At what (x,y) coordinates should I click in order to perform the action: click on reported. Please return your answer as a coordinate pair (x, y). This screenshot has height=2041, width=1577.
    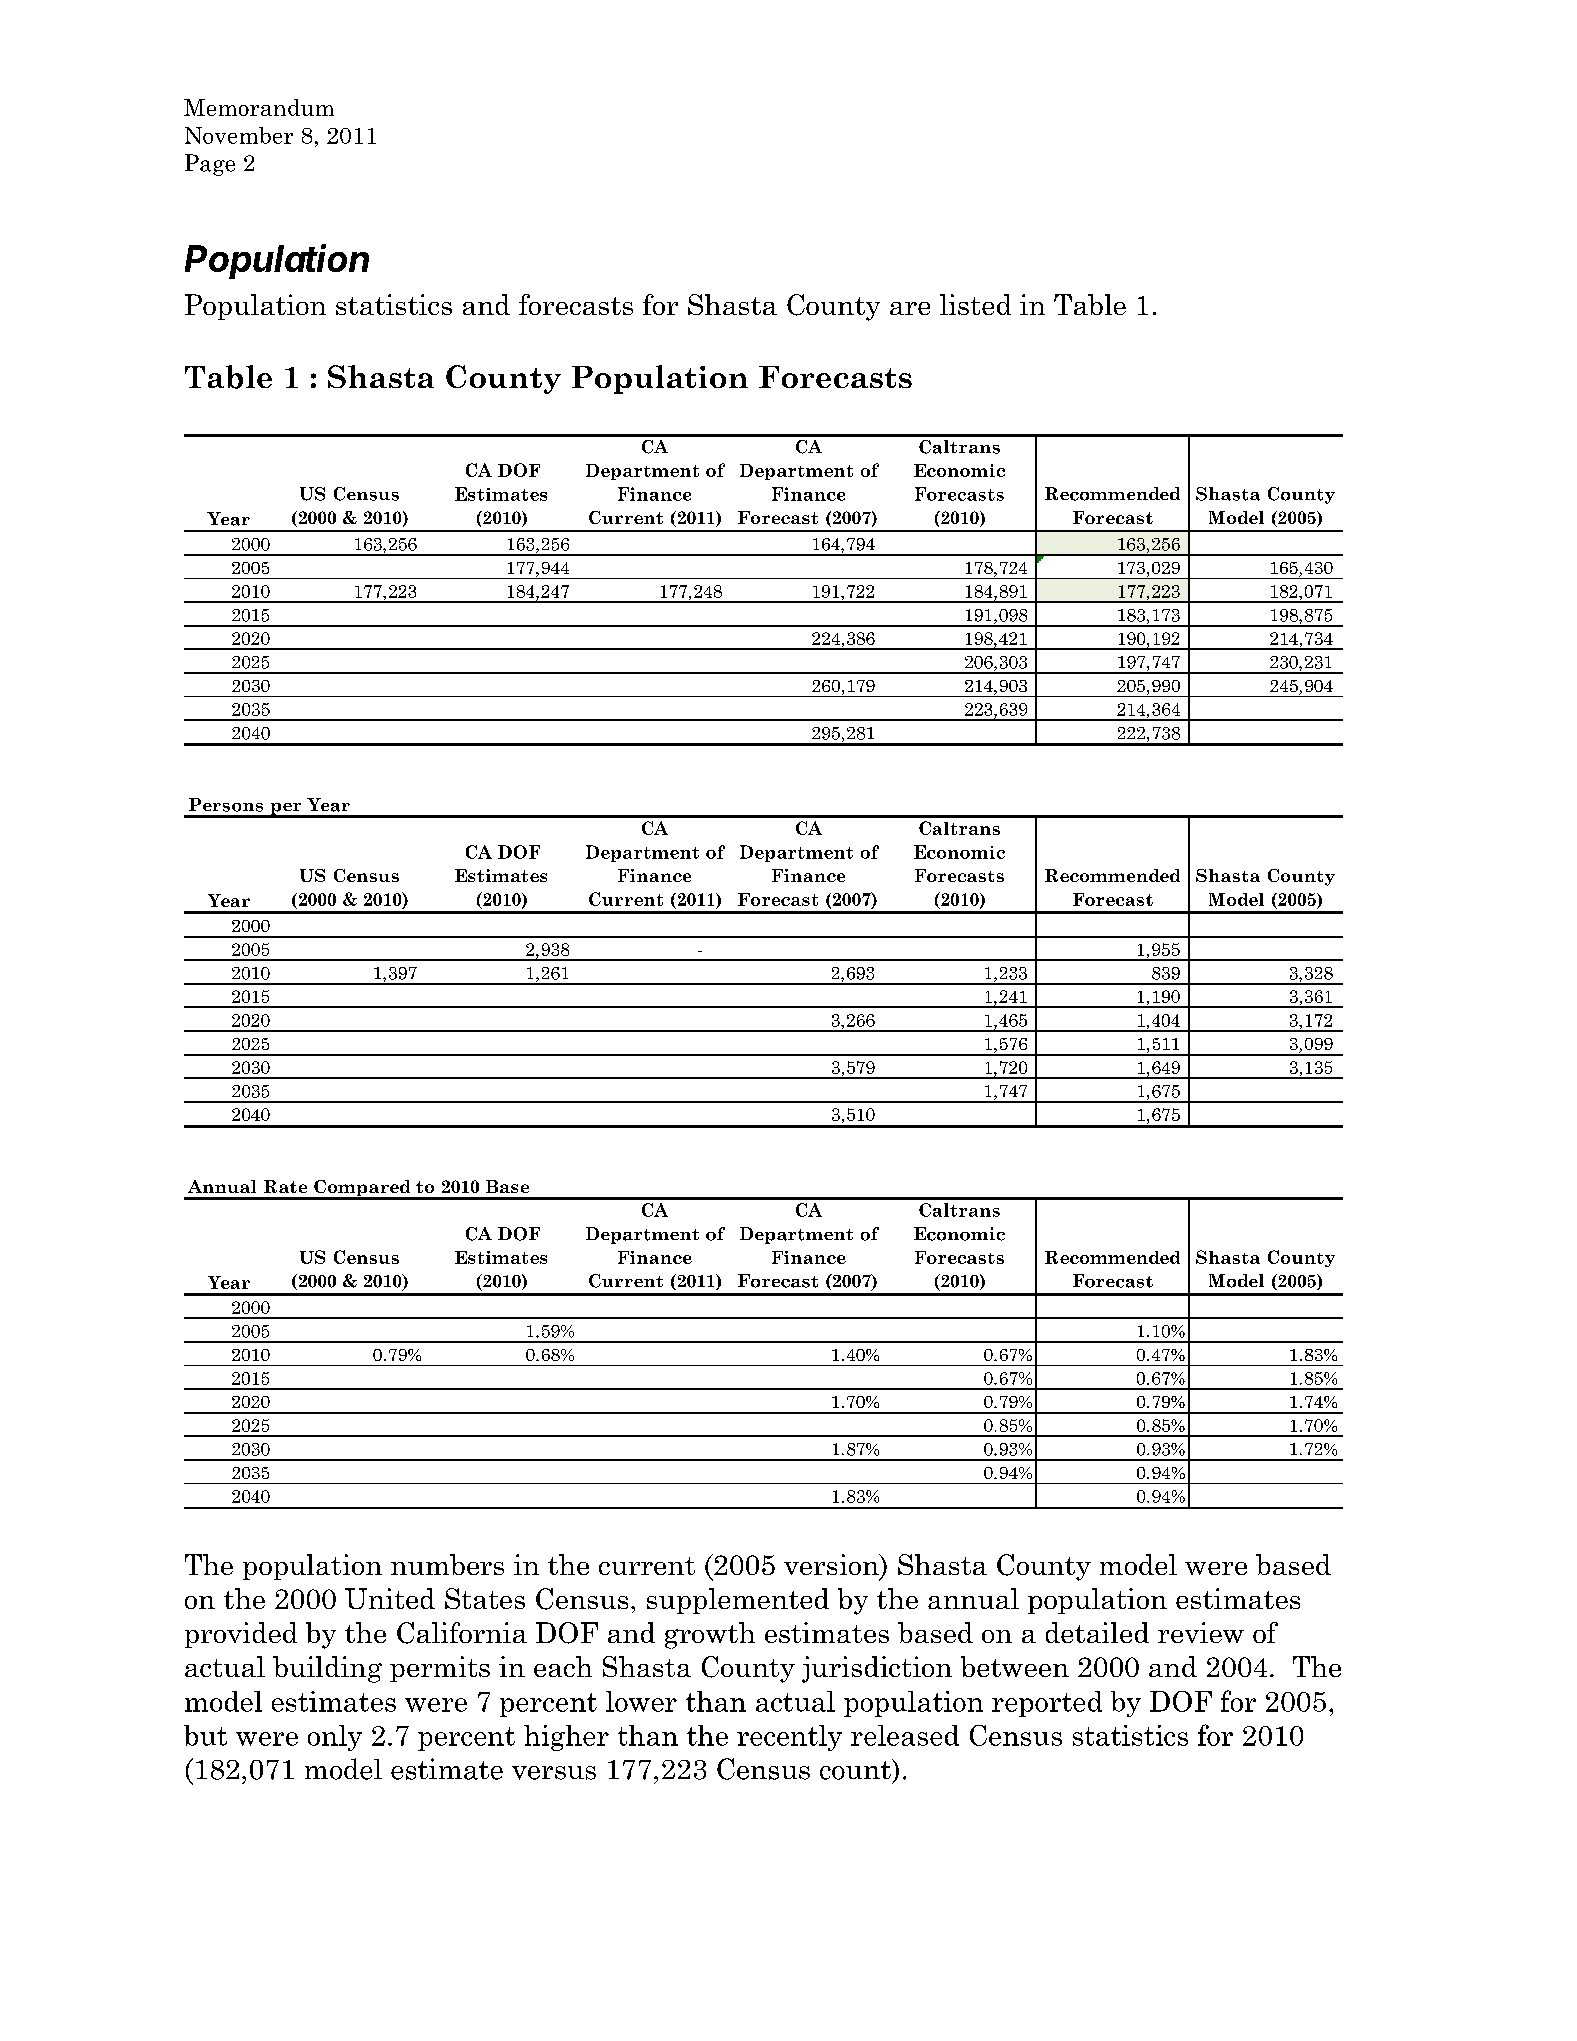
    Looking at the image, I should click on (1047, 1704).
